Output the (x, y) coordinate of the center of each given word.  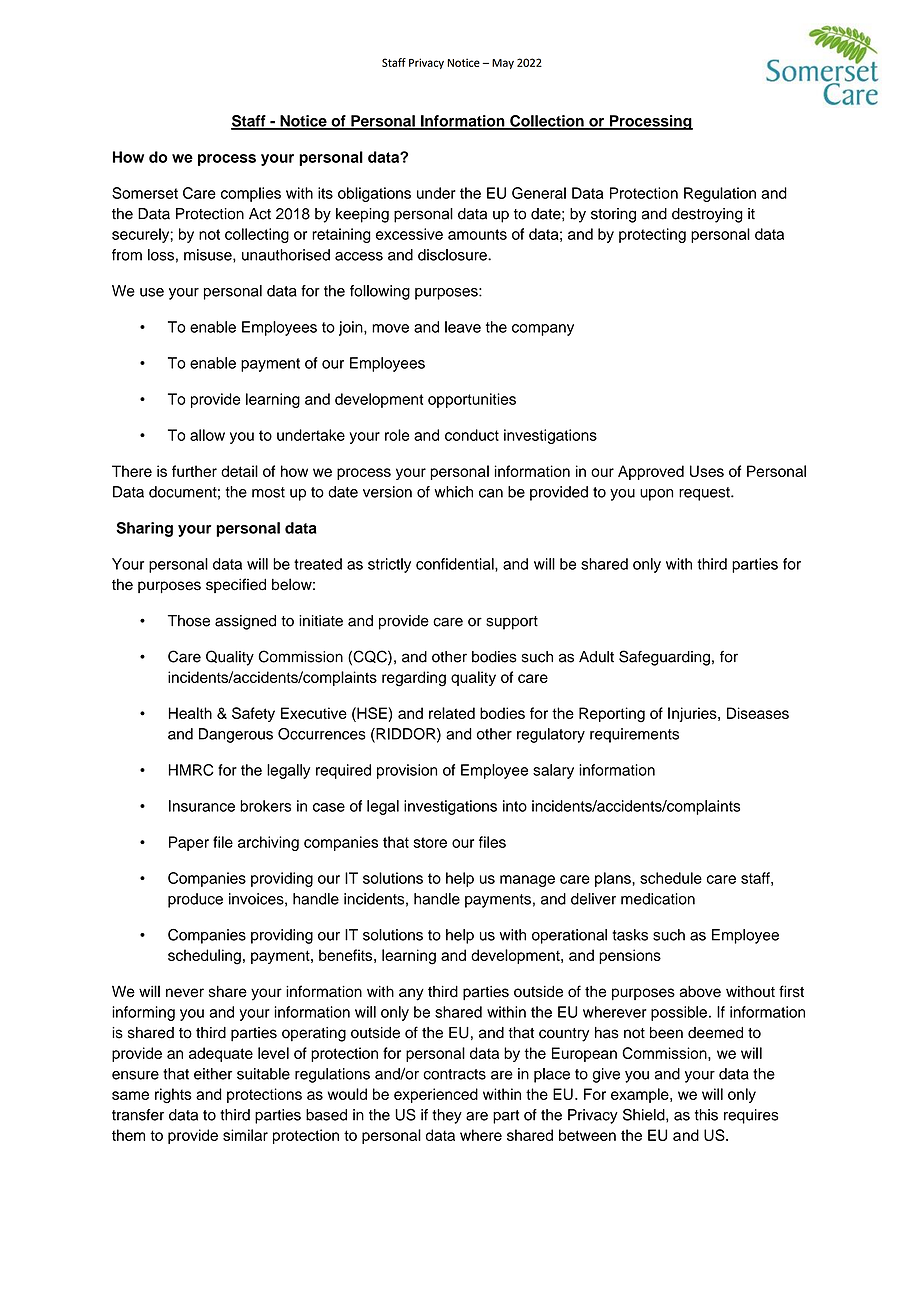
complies (251, 194)
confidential (456, 564)
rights (173, 1095)
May (503, 64)
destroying (707, 215)
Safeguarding (664, 658)
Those (189, 621)
